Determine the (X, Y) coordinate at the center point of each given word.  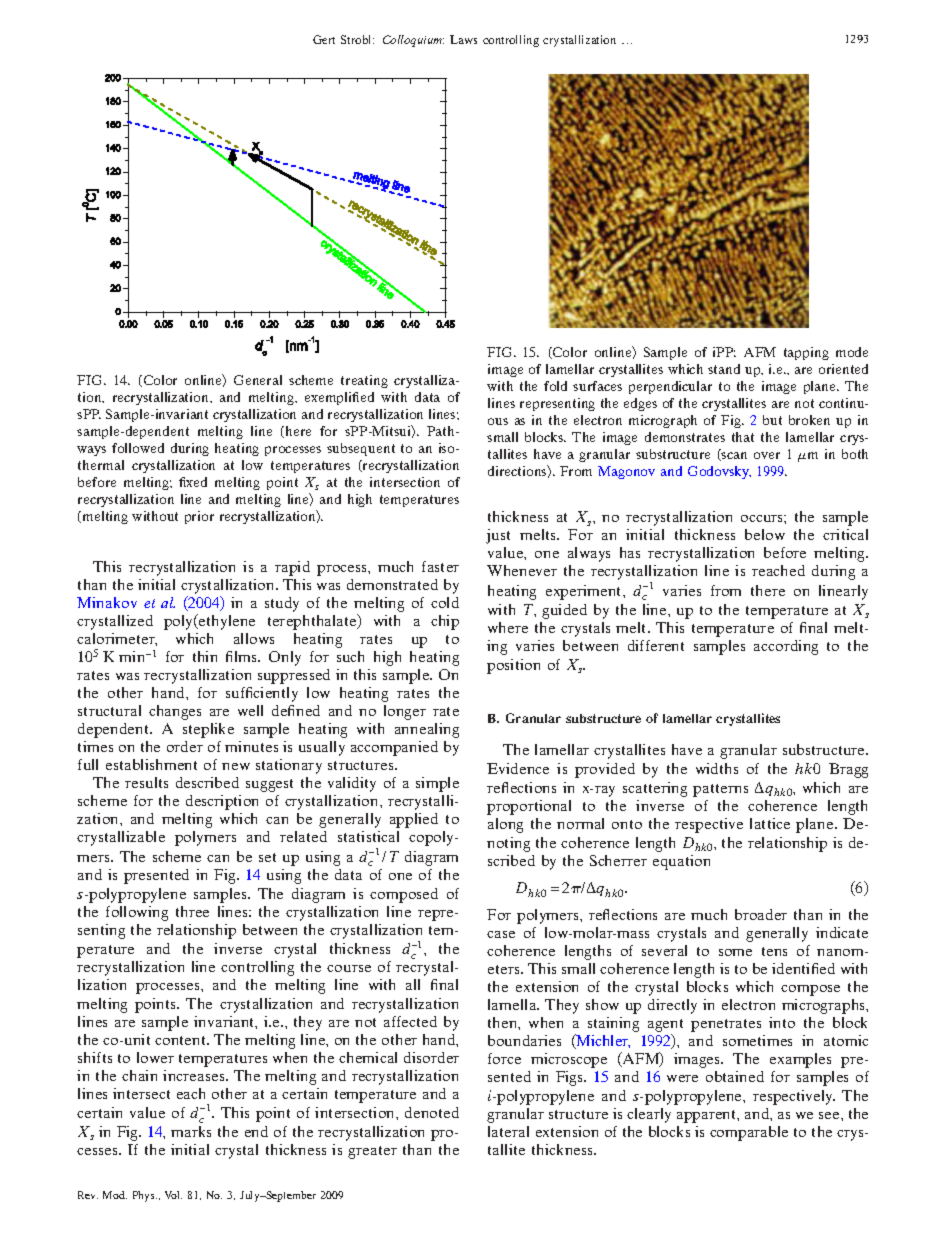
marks (191, 1131)
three (192, 911)
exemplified (339, 398)
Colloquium (413, 41)
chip (445, 622)
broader (761, 914)
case (501, 934)
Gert (324, 39)
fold (555, 386)
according (786, 647)
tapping (806, 353)
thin (205, 656)
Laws (463, 39)
